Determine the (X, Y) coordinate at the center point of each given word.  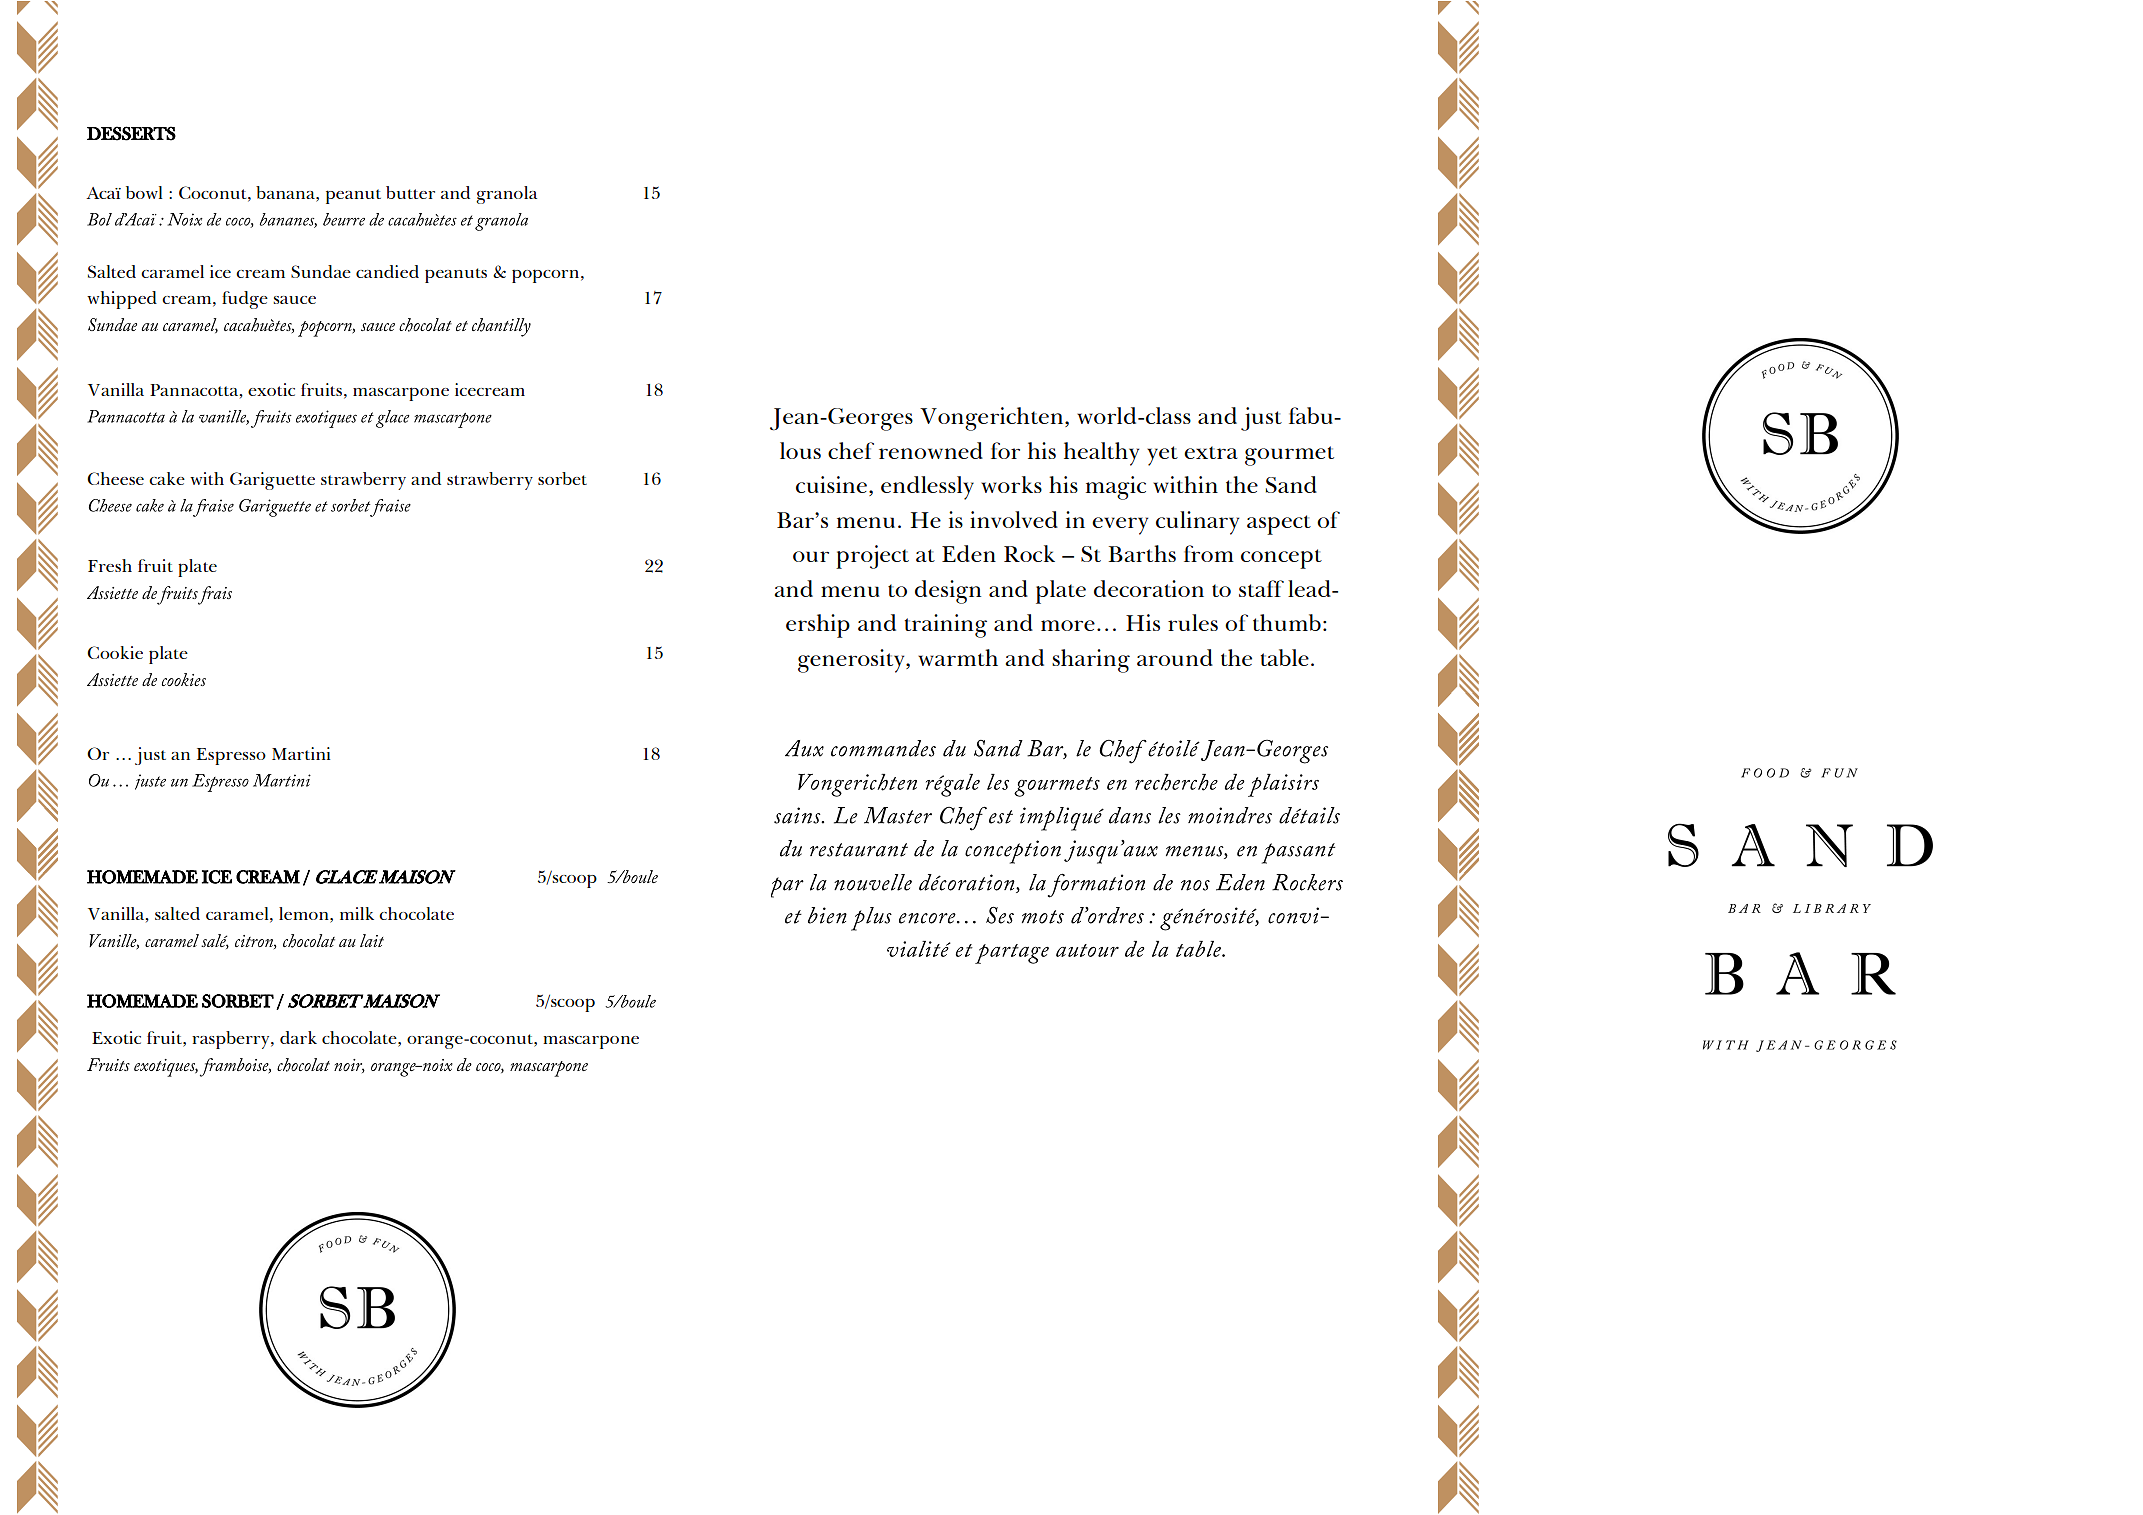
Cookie (115, 652)
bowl (144, 192)
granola (506, 195)
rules (1193, 622)
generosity (852, 661)
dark (298, 1037)
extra (1211, 452)
